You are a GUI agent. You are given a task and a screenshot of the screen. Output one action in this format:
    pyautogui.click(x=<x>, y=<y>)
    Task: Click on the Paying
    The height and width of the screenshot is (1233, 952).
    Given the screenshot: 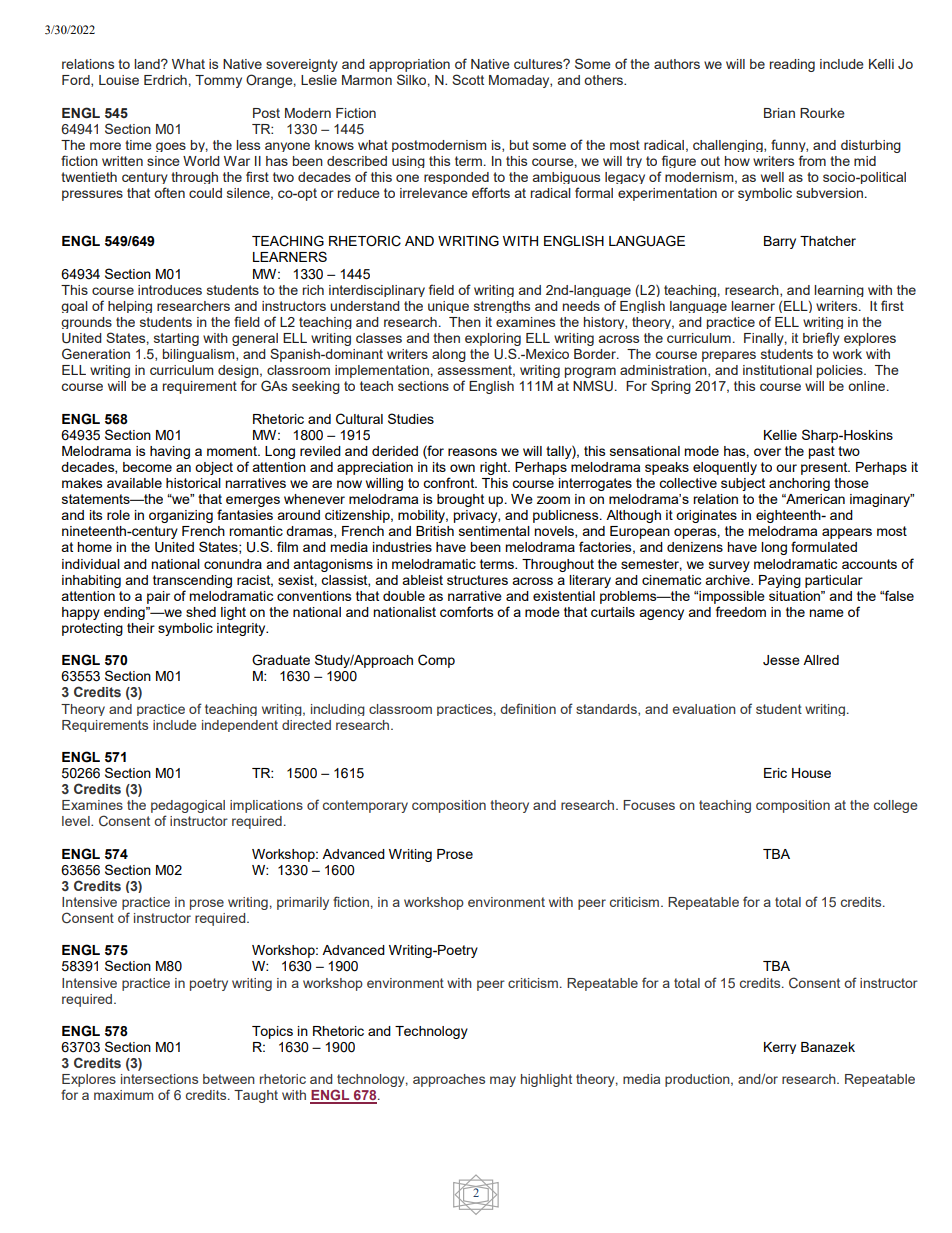 What is the action you would take?
    pyautogui.click(x=780, y=581)
